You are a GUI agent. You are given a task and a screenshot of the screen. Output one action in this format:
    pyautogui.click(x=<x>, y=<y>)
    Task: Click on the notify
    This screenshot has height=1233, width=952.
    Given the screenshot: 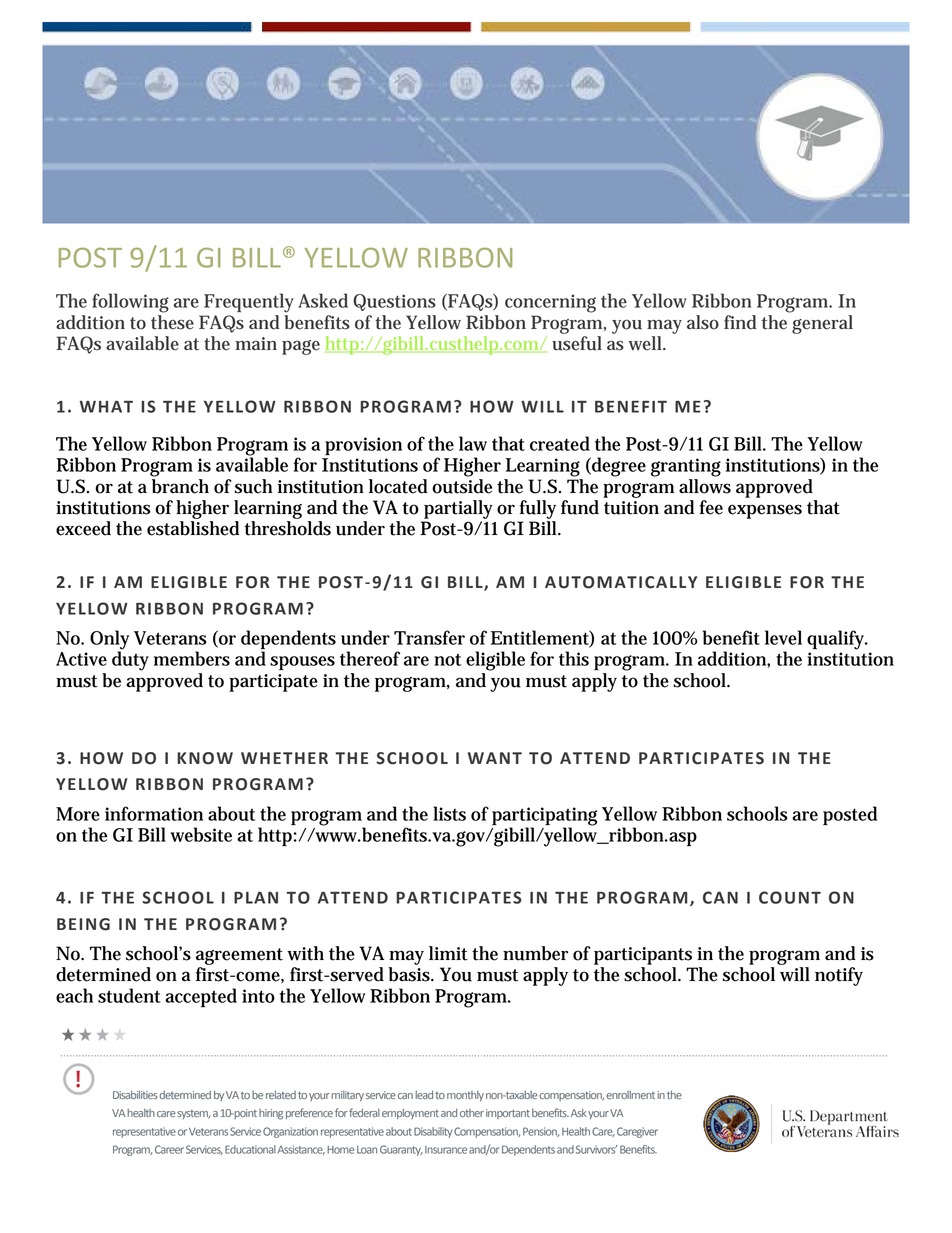 What is the action you would take?
    pyautogui.click(x=839, y=976)
